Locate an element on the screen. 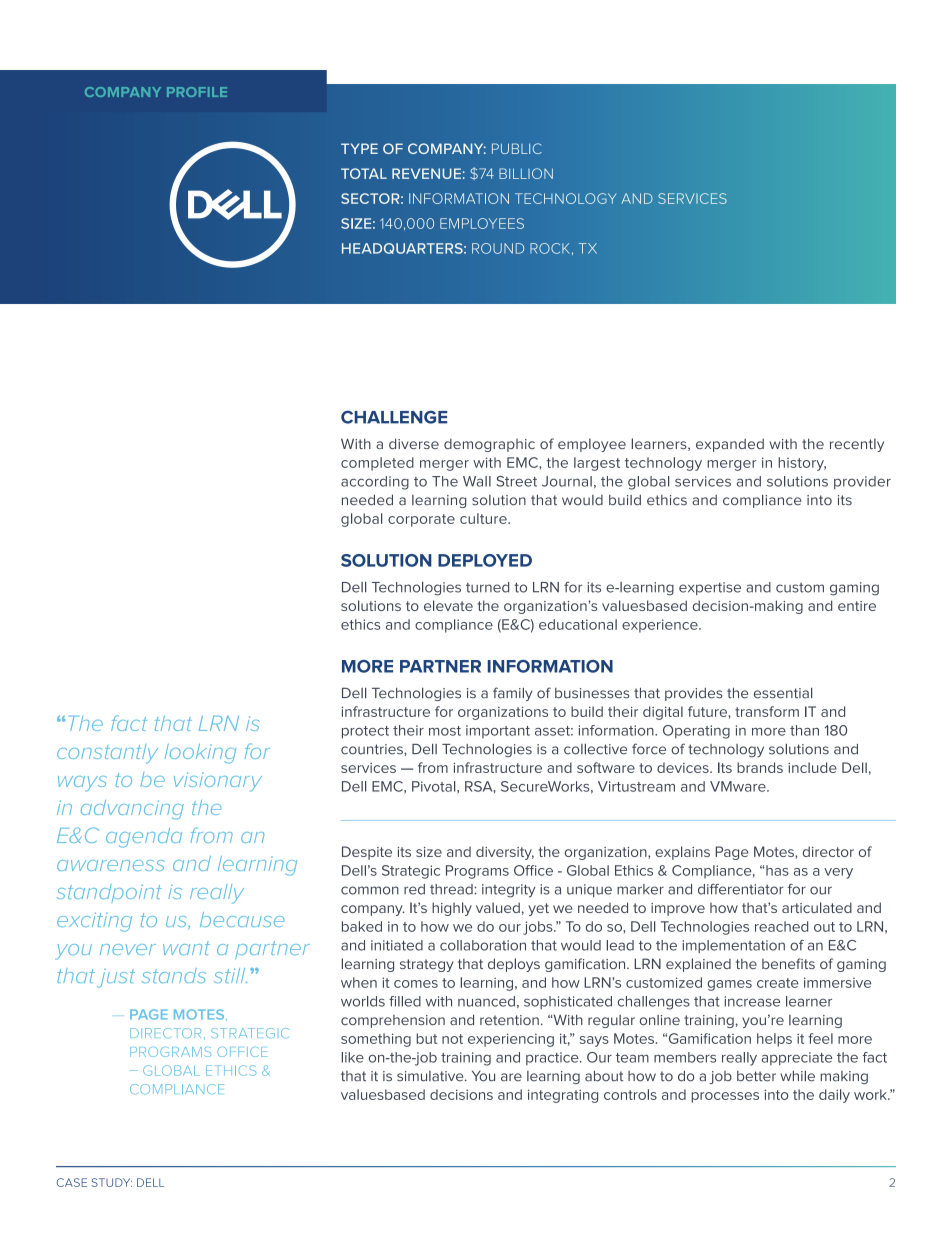 The width and height of the screenshot is (952, 1233). elevate is located at coordinates (448, 605).
